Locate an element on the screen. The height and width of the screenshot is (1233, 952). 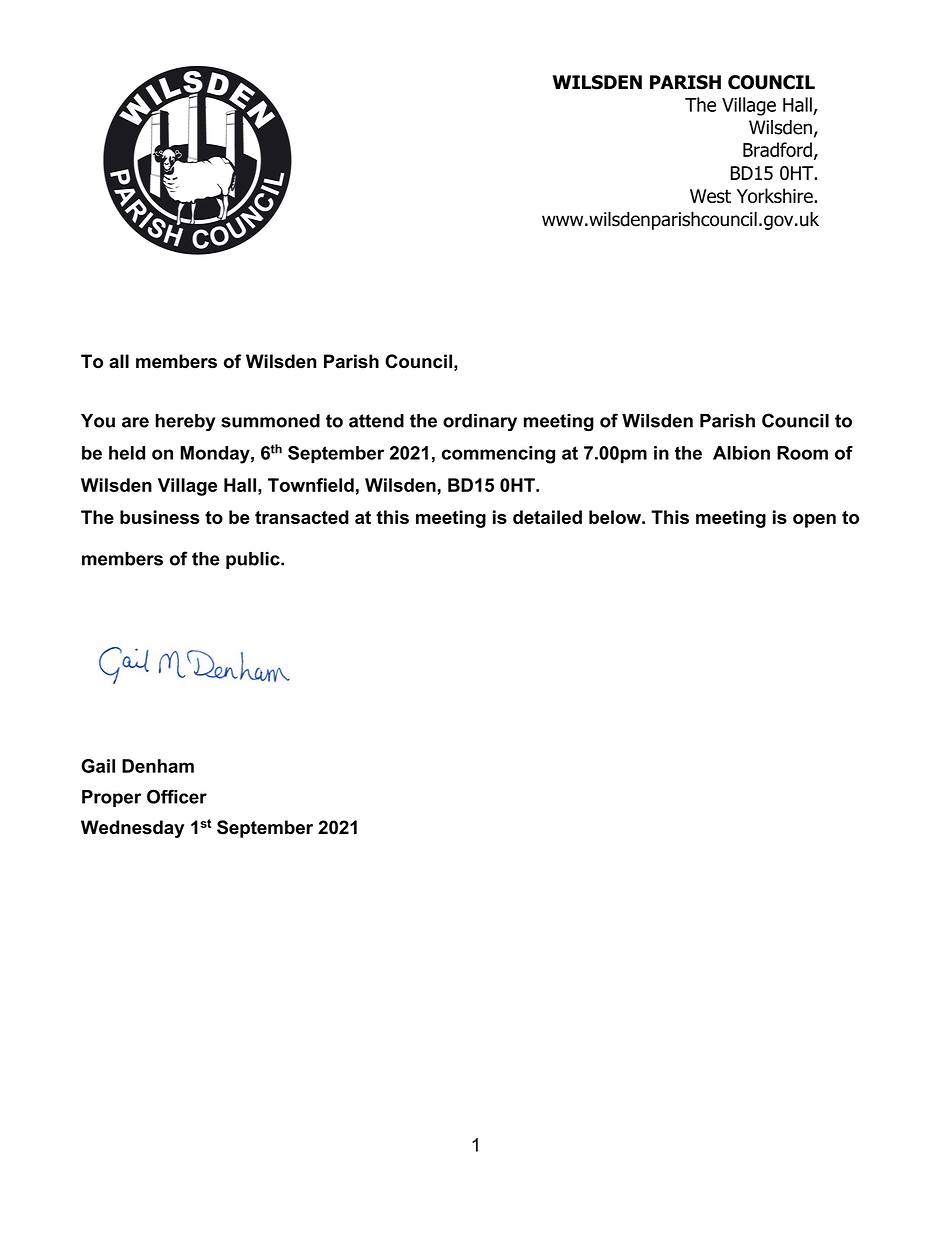
hereby is located at coordinates (185, 423).
